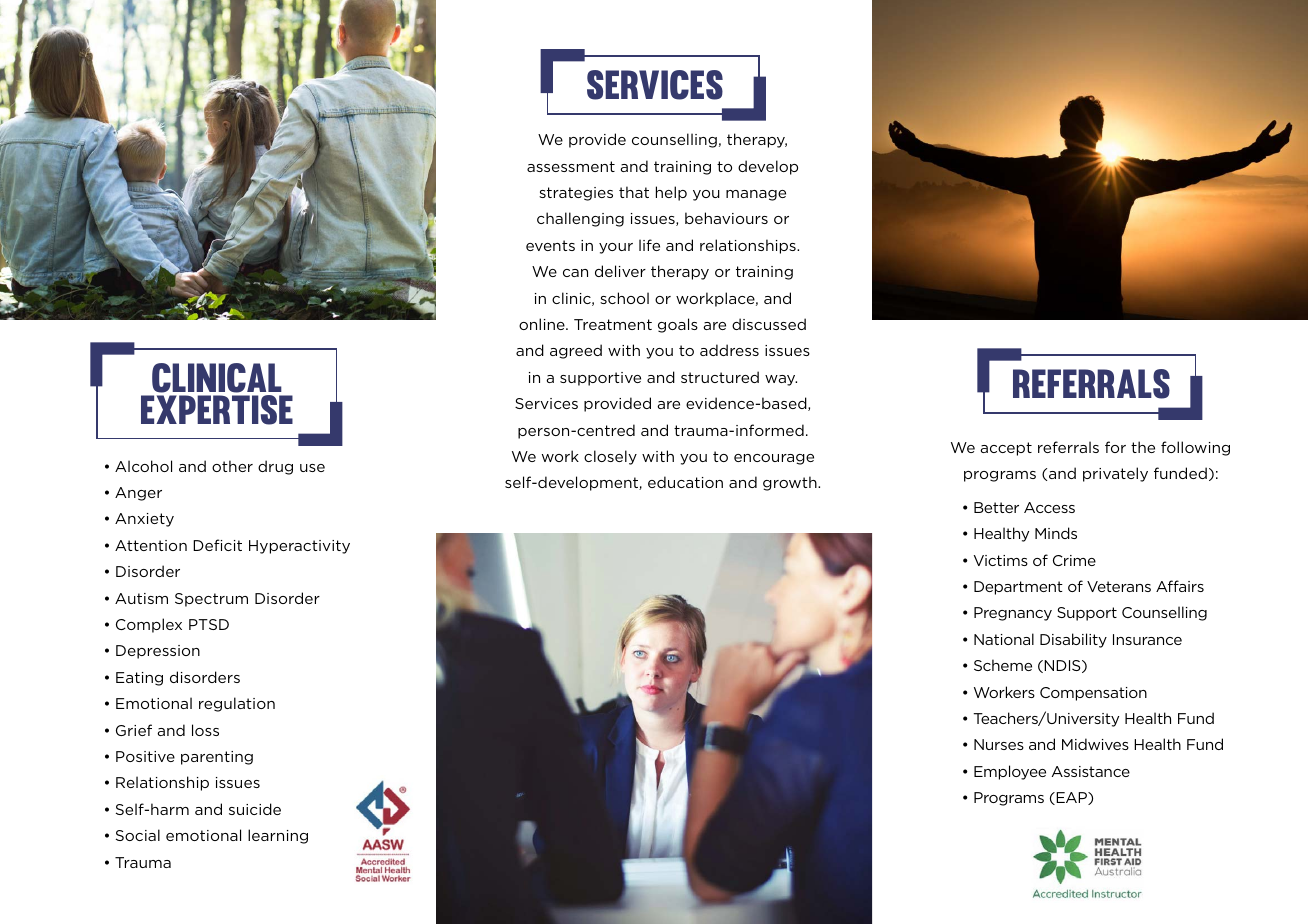 This screenshot has width=1308, height=924. I want to click on education, so click(685, 482).
